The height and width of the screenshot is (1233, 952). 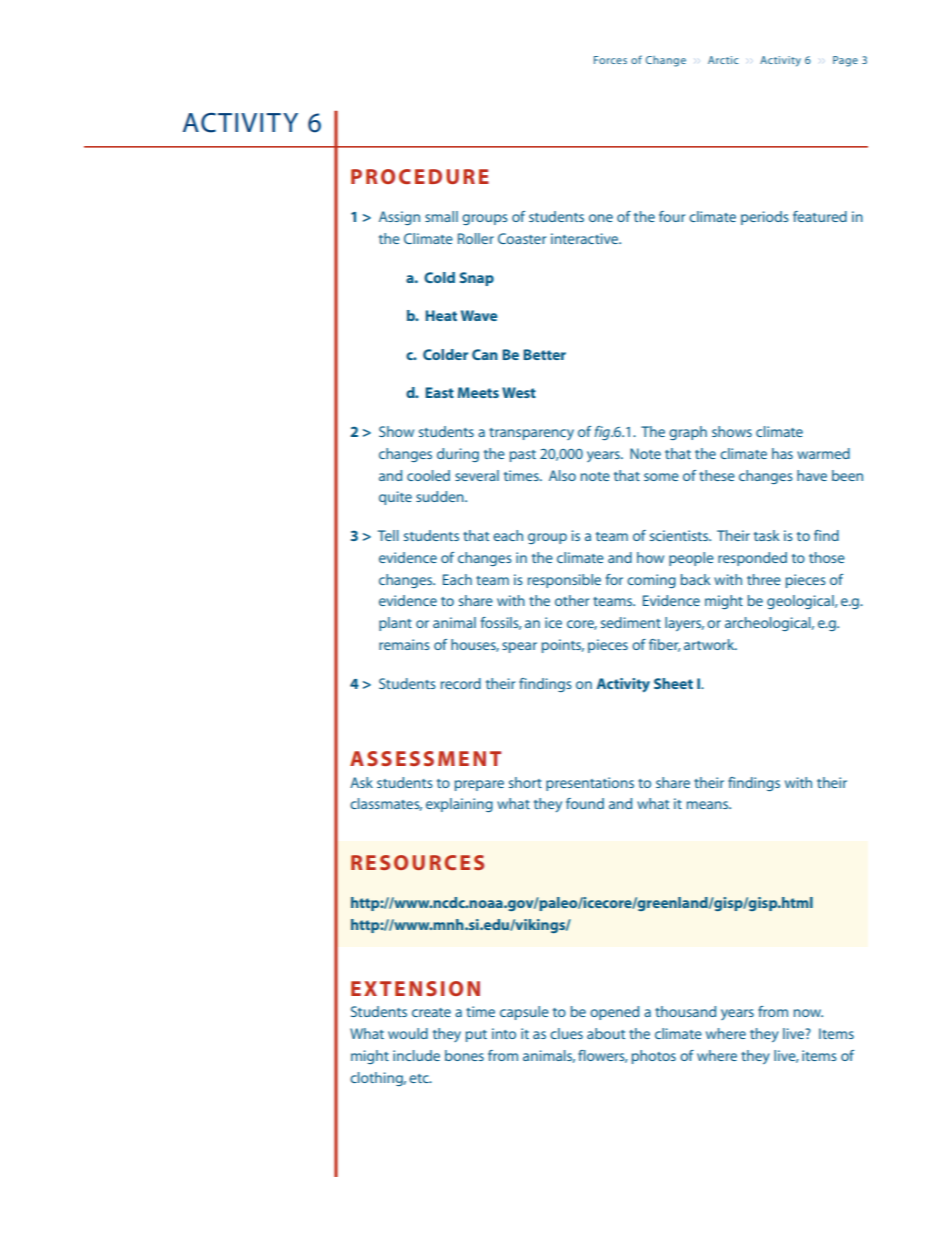 What do you see at coordinates (610, 60) in the screenshot?
I see `Forces` at bounding box center [610, 60].
